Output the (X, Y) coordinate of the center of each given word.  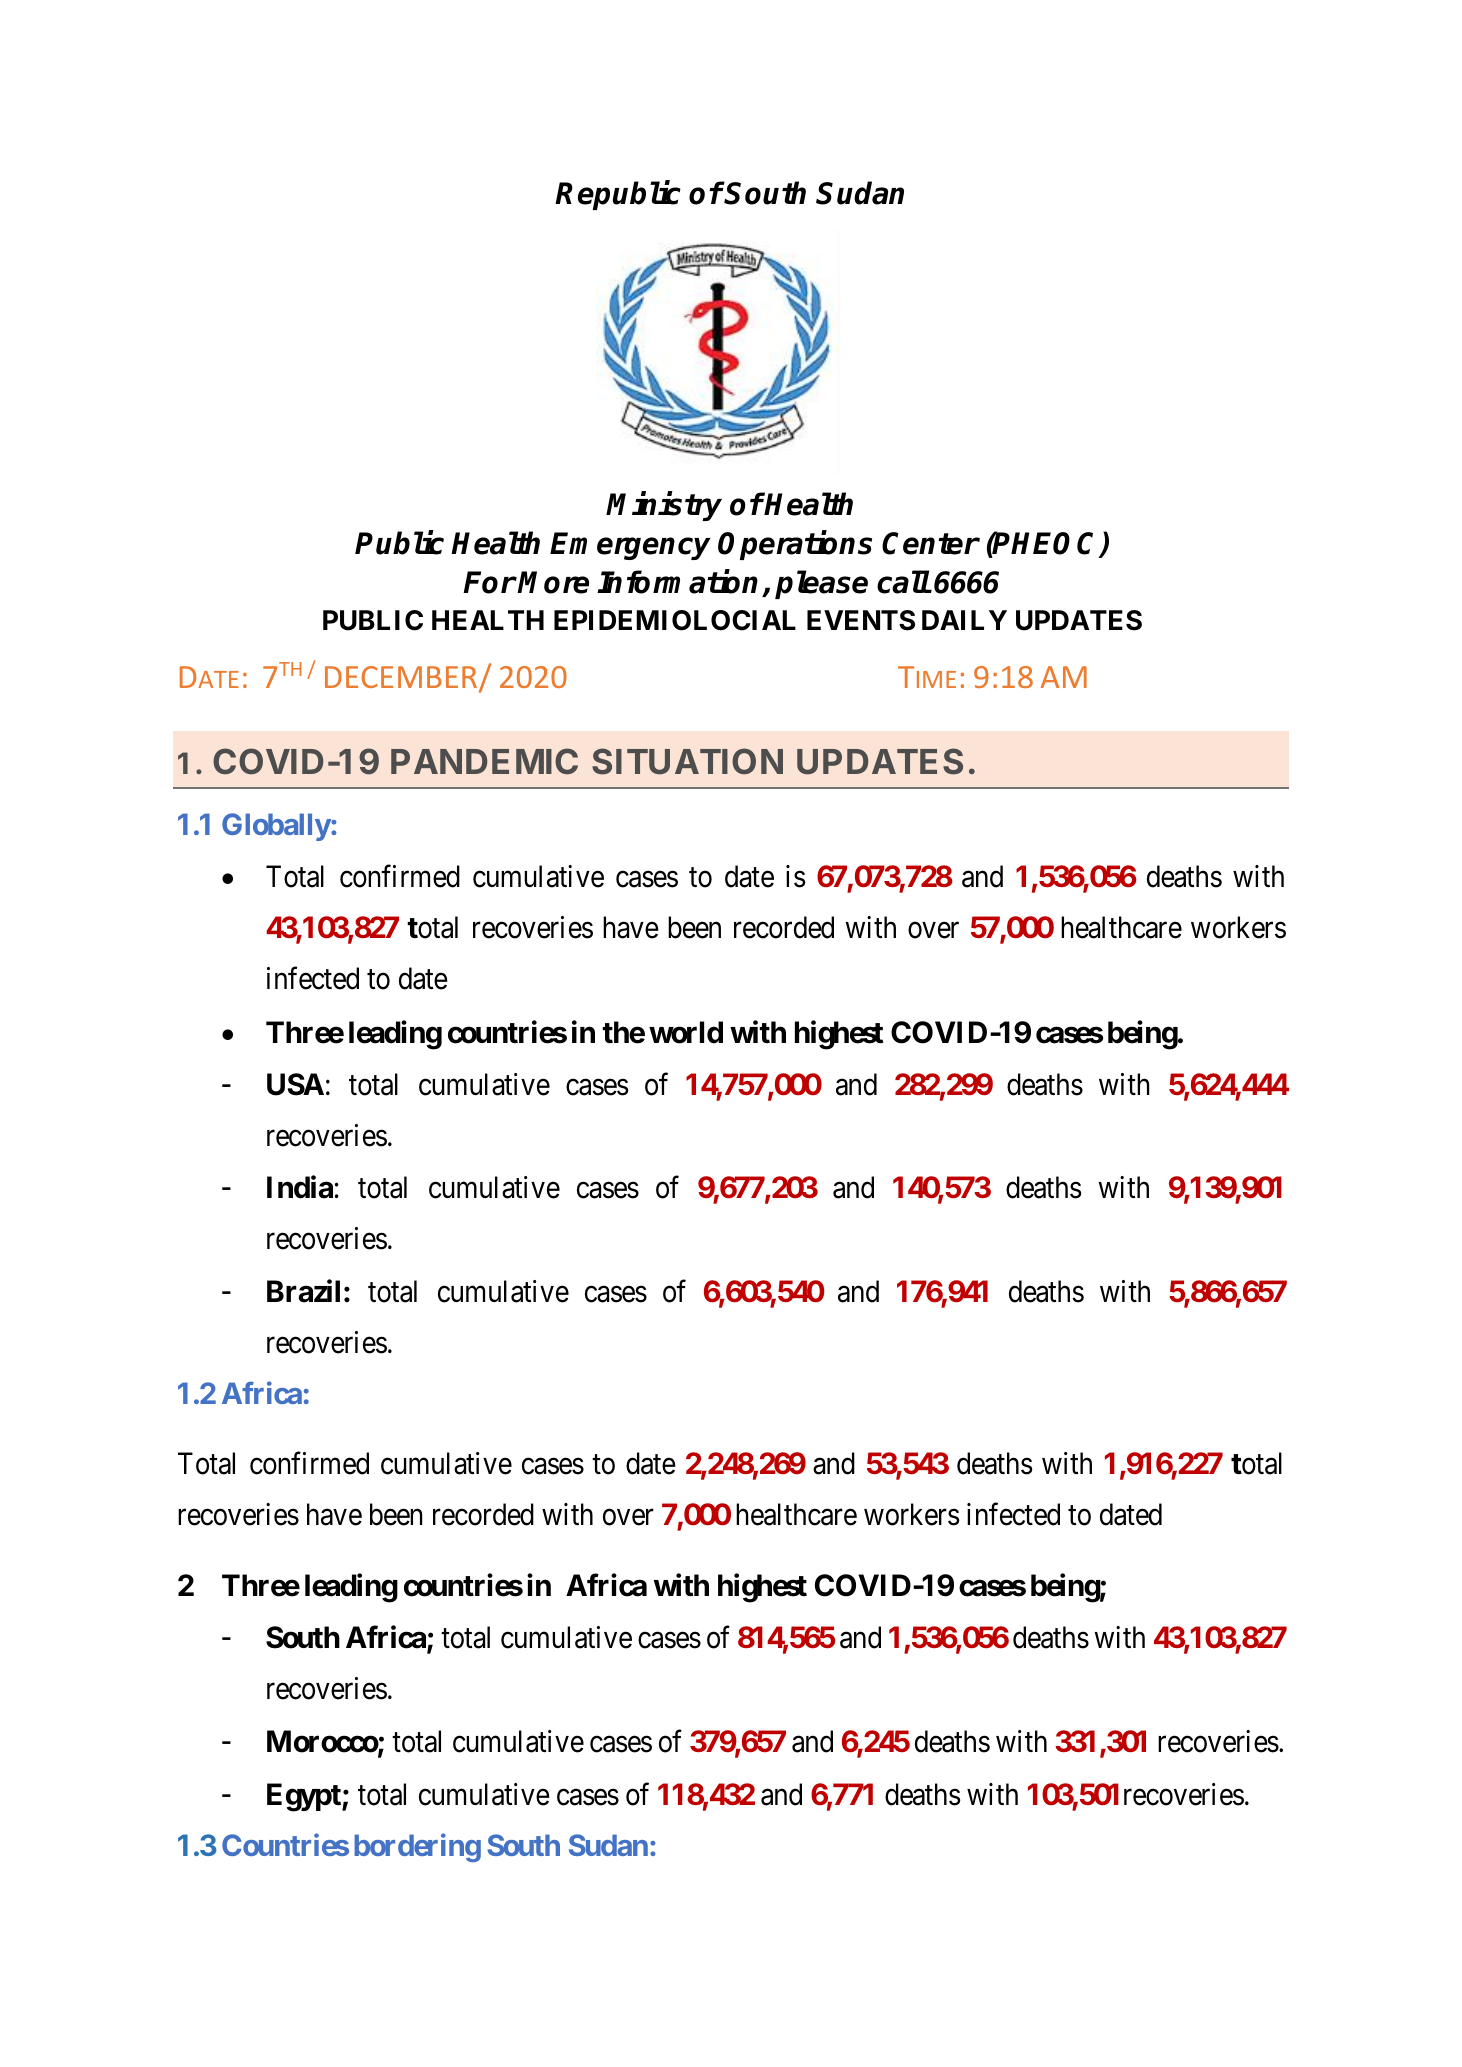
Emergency (630, 546)
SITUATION (687, 761)
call (903, 582)
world (686, 1032)
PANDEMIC (484, 761)
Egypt (305, 1797)
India (300, 1187)
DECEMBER (402, 679)
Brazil (303, 1291)
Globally (276, 827)
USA (295, 1084)
